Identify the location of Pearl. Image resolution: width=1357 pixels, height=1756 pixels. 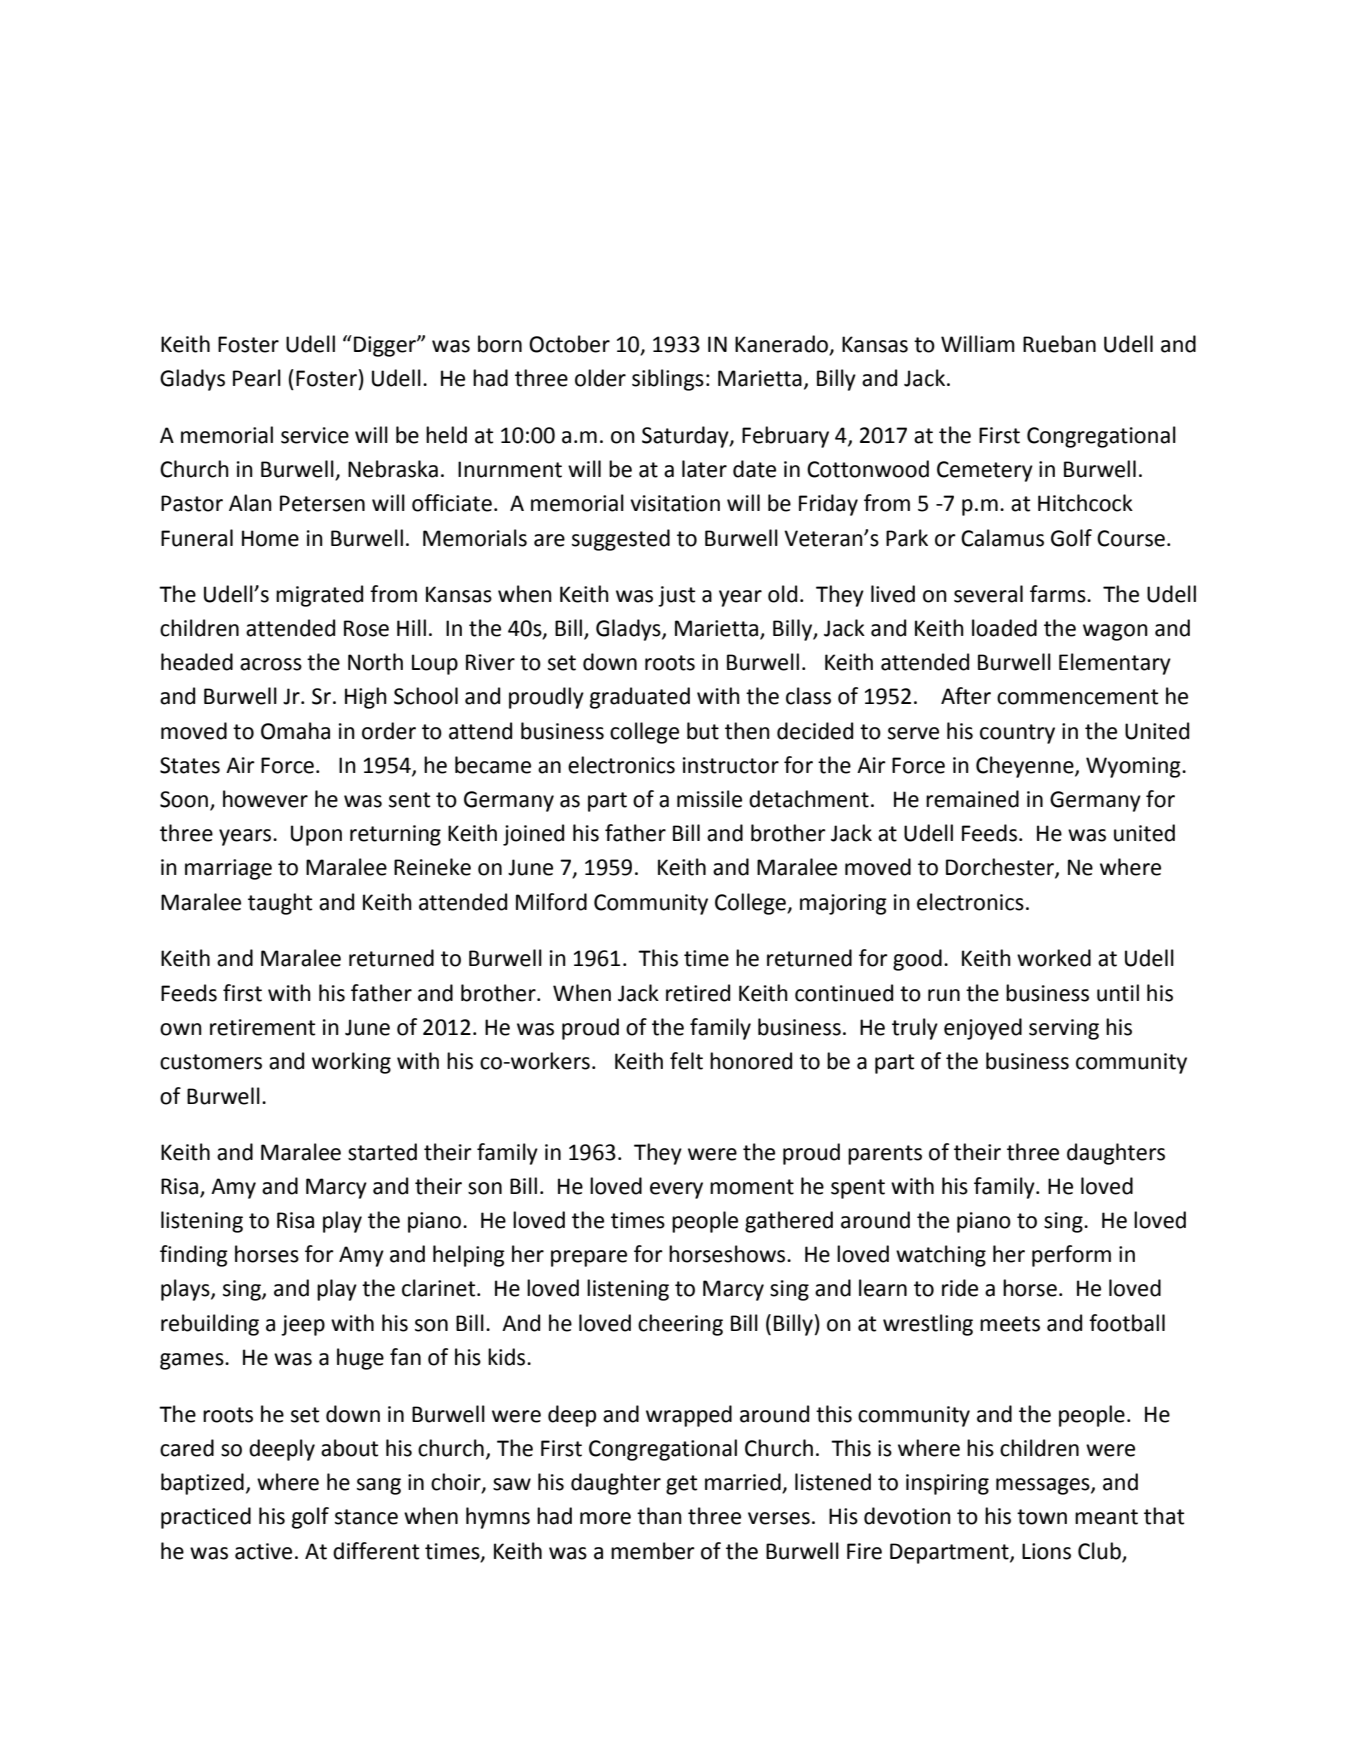
(257, 378).
